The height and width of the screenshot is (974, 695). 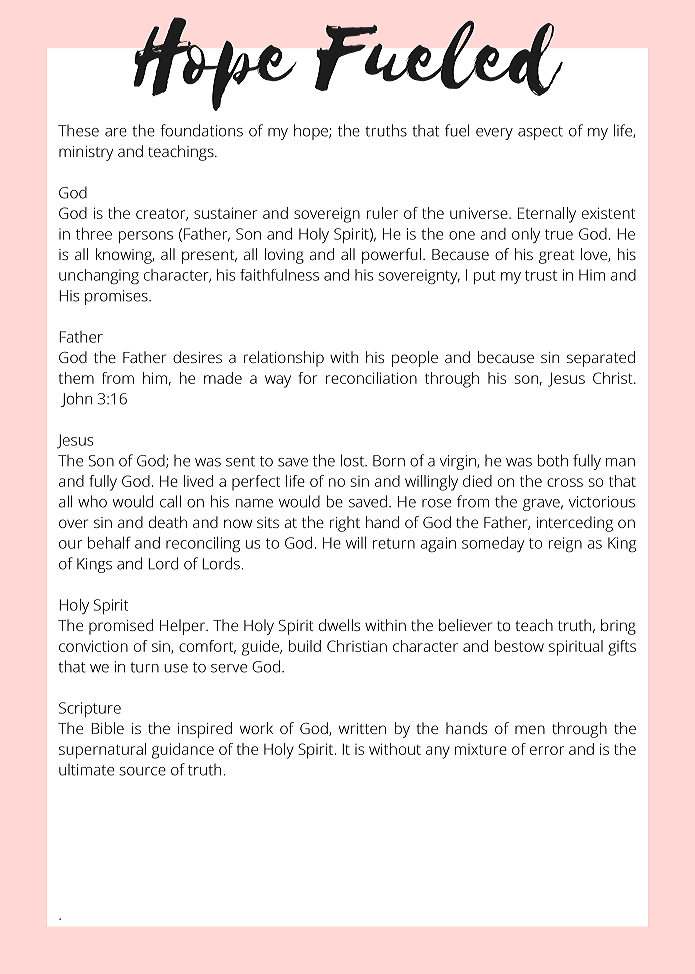 What do you see at coordinates (116, 132) in the screenshot?
I see `are` at bounding box center [116, 132].
